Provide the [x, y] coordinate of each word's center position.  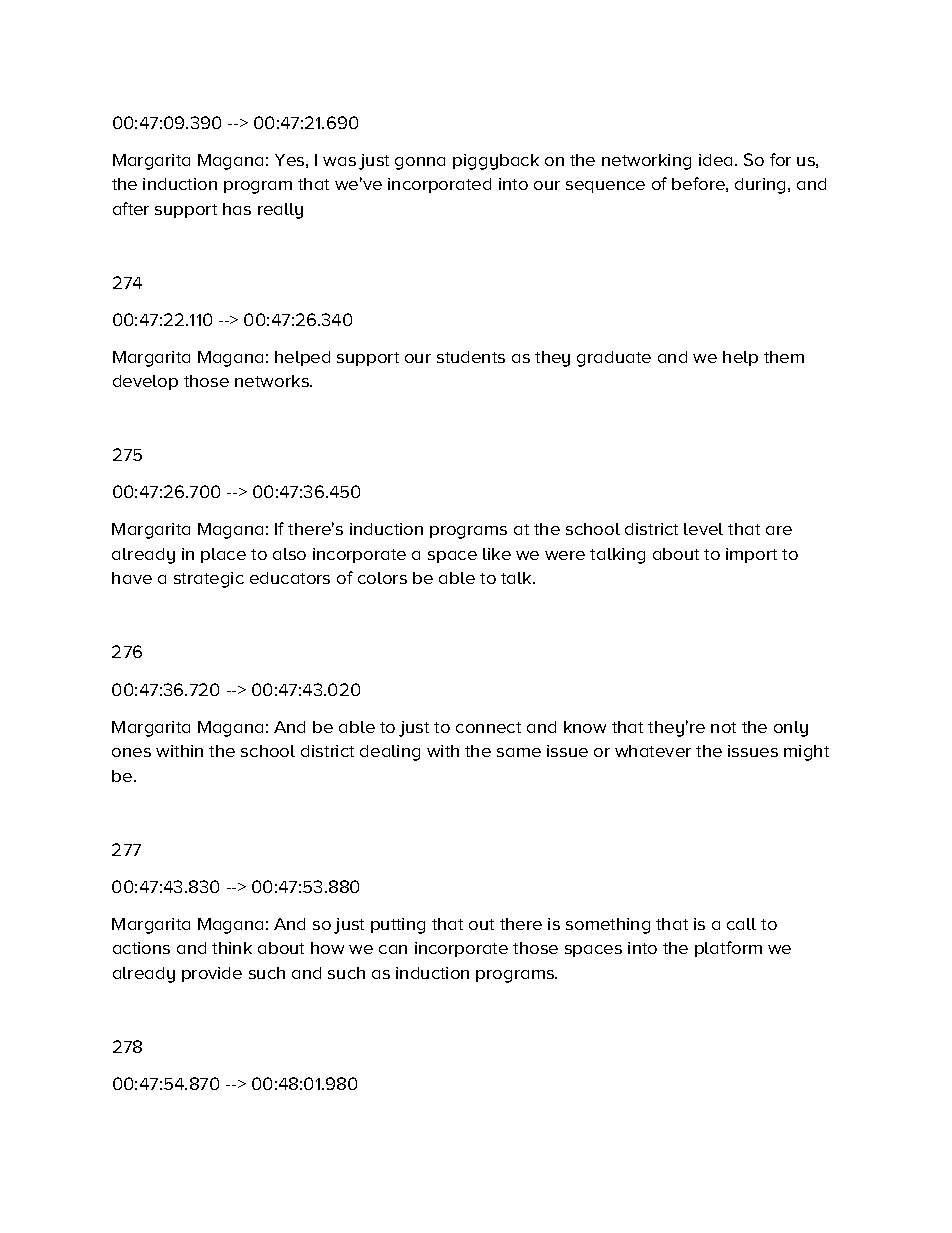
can [393, 949]
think [232, 948]
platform [728, 949]
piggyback [496, 162]
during [762, 186]
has [237, 209]
